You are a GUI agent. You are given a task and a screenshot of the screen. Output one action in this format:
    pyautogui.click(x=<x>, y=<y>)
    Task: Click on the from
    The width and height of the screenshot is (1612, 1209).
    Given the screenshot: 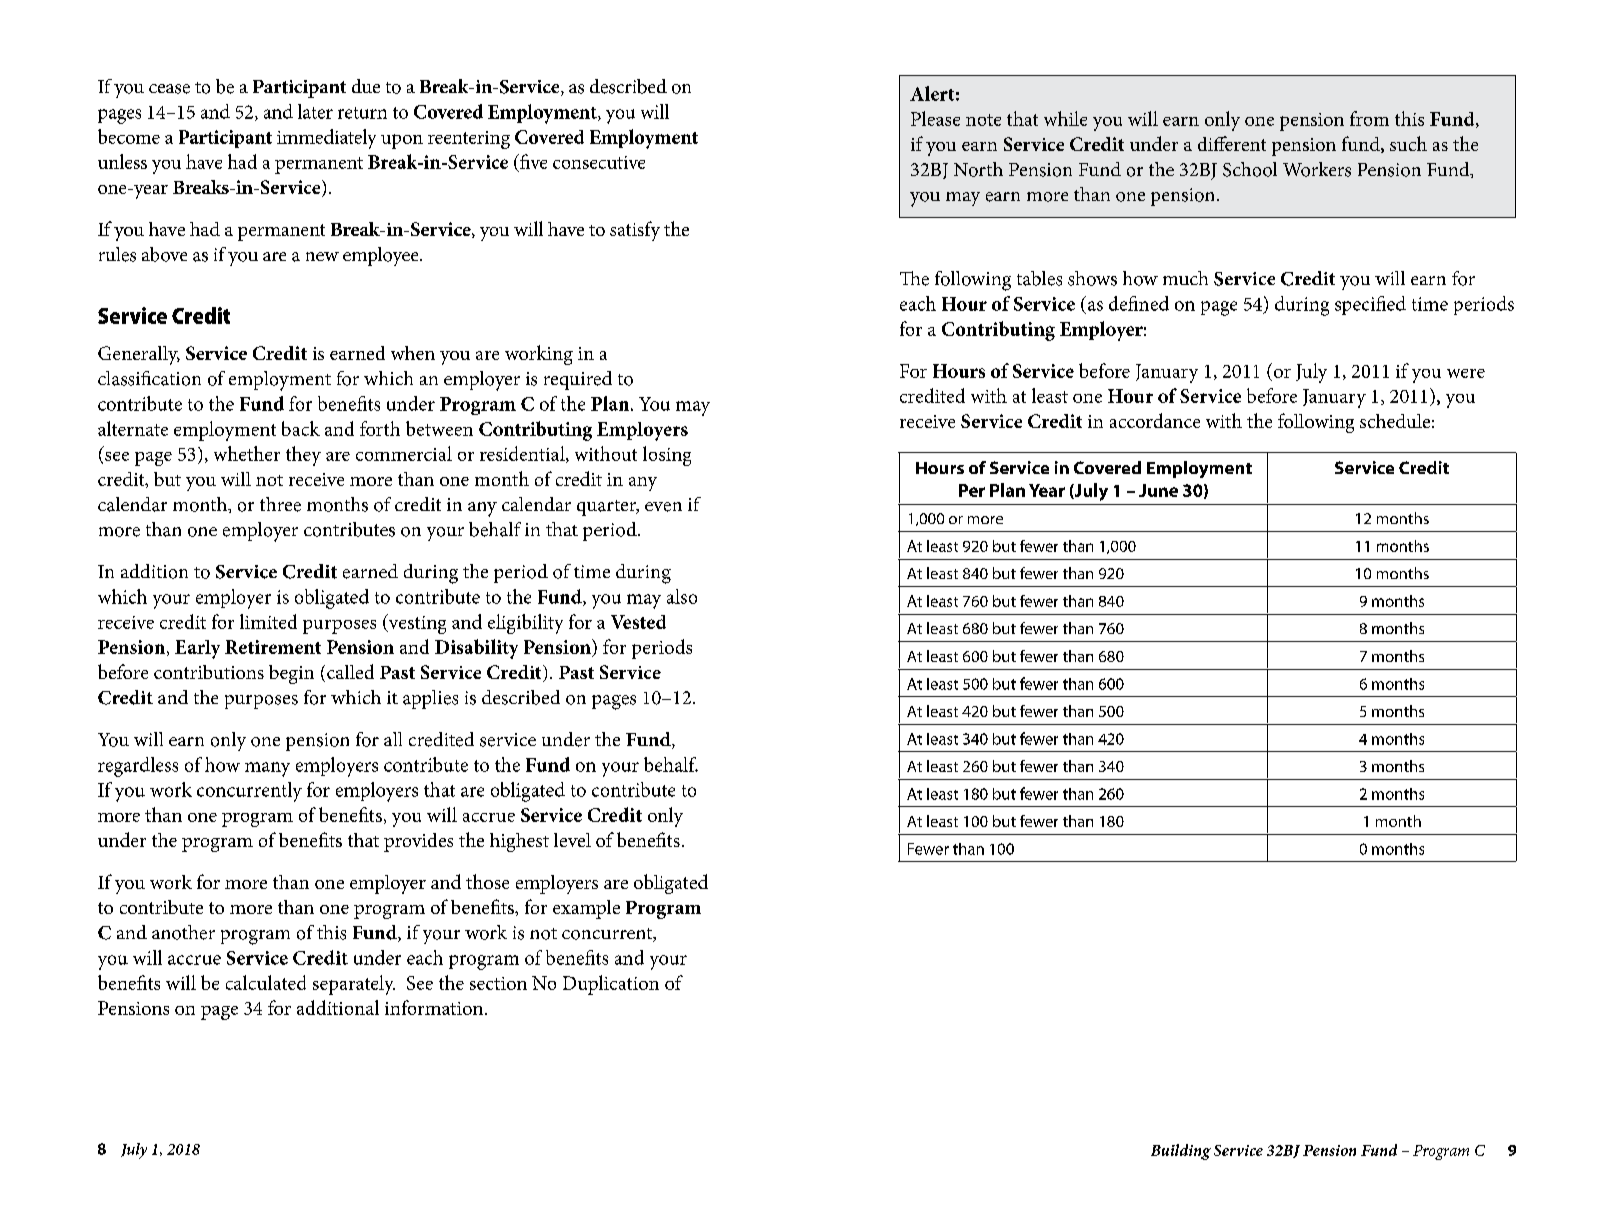 What is the action you would take?
    pyautogui.click(x=1369, y=118)
